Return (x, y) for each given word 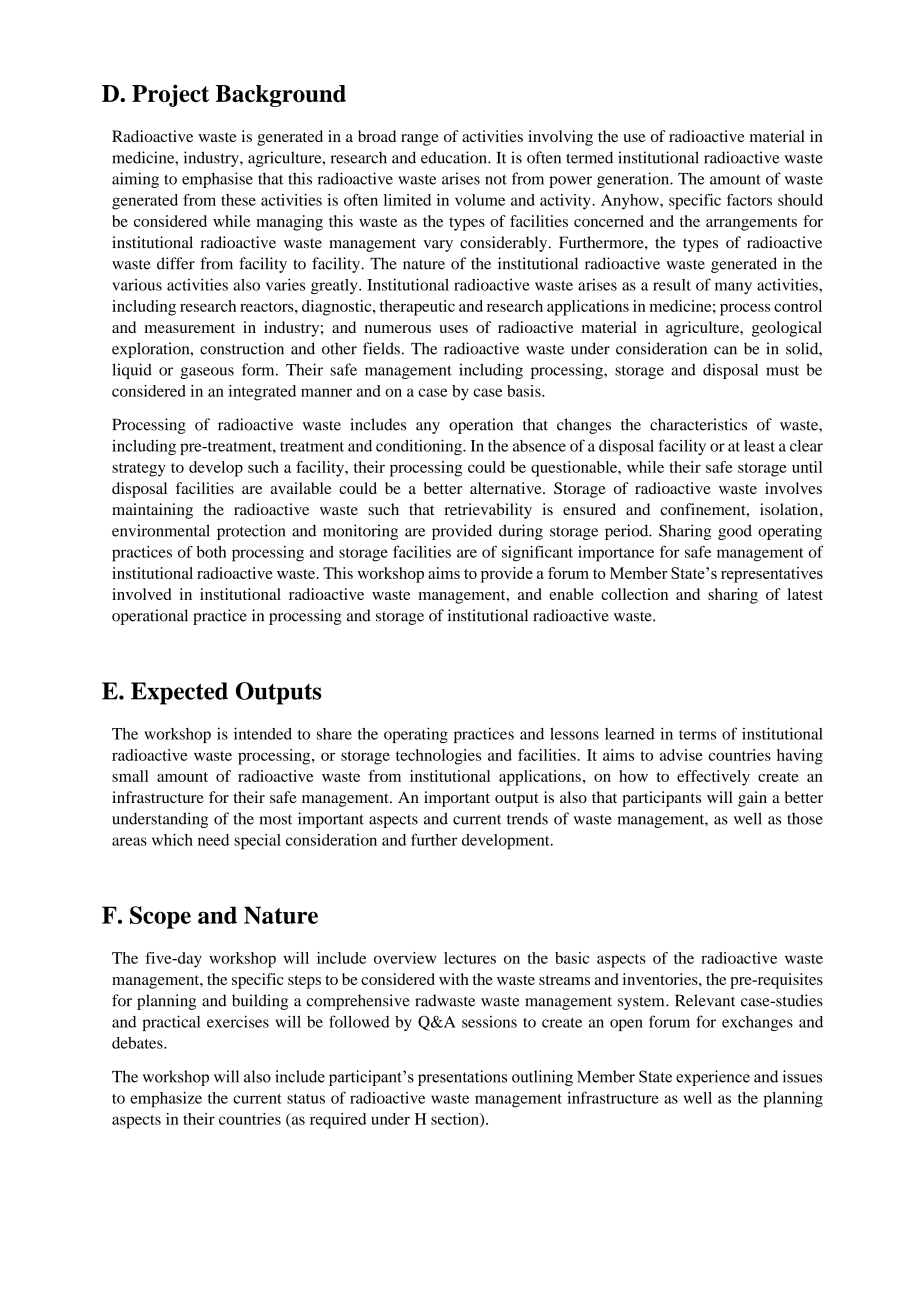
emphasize (166, 1100)
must (782, 370)
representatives (772, 575)
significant (537, 554)
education (455, 157)
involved (141, 594)
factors (749, 200)
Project (170, 95)
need (213, 840)
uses (453, 329)
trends (527, 818)
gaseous (207, 373)
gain (752, 799)
